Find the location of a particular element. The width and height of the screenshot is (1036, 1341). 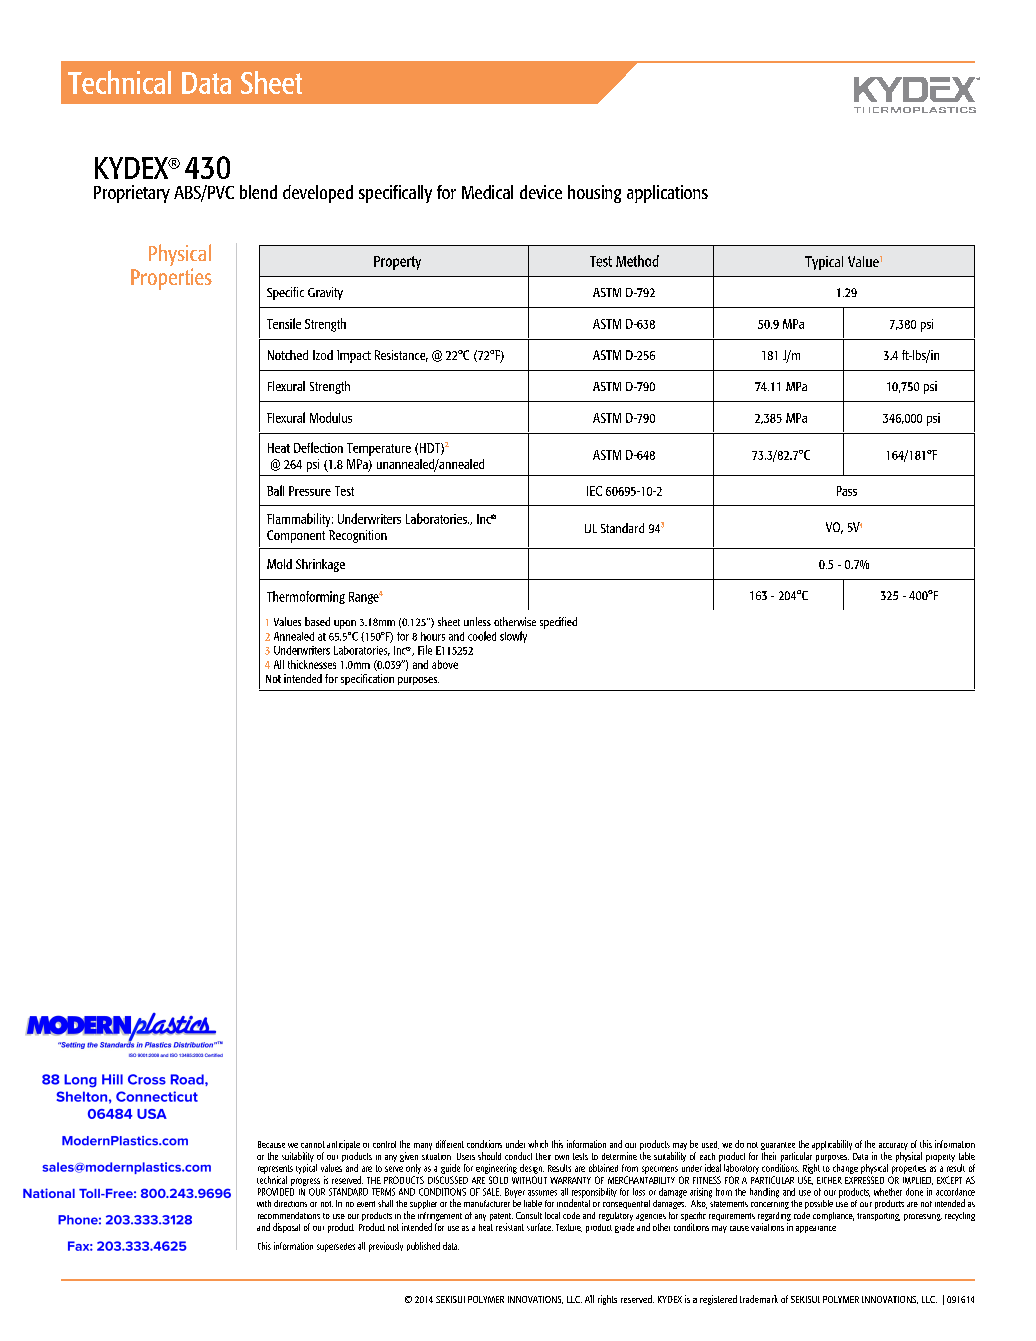

slowly is located at coordinates (513, 637).
